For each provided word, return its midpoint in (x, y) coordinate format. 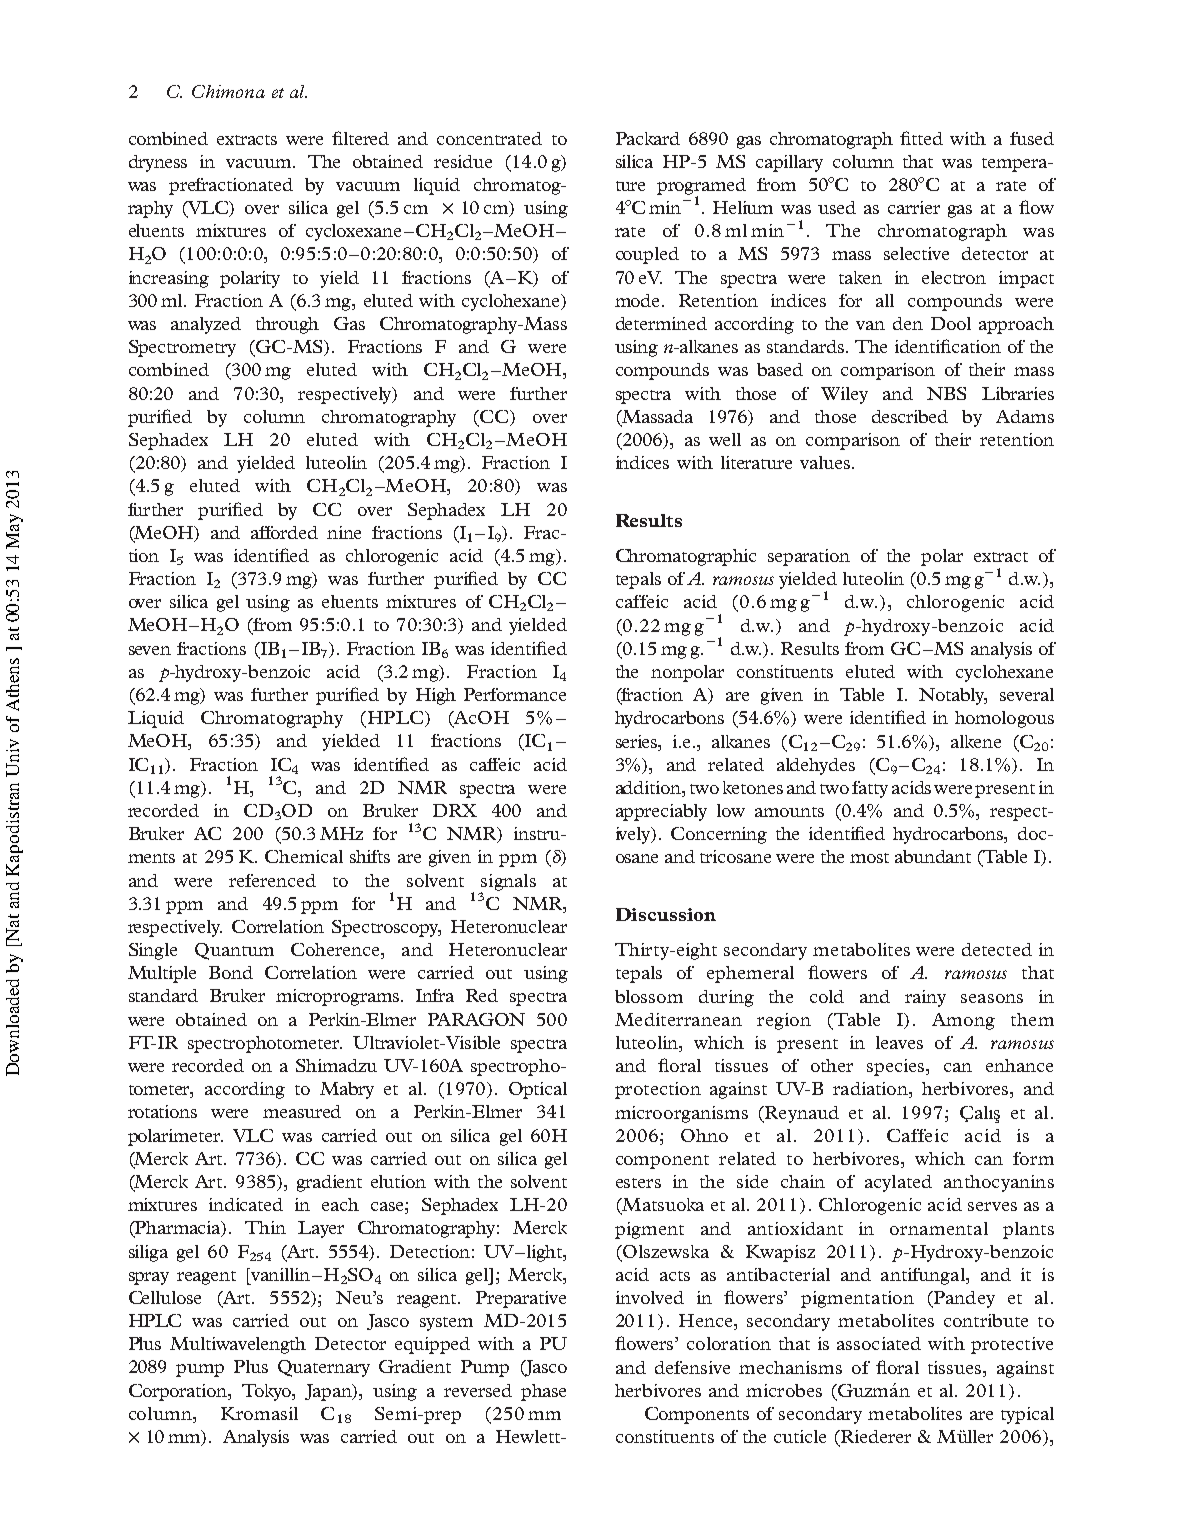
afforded (284, 532)
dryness (158, 163)
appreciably (661, 812)
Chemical (304, 856)
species (897, 1067)
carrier (914, 207)
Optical (538, 1090)
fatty (870, 789)
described (910, 416)
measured (302, 1111)
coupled (647, 255)
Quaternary (324, 1368)
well (725, 439)
